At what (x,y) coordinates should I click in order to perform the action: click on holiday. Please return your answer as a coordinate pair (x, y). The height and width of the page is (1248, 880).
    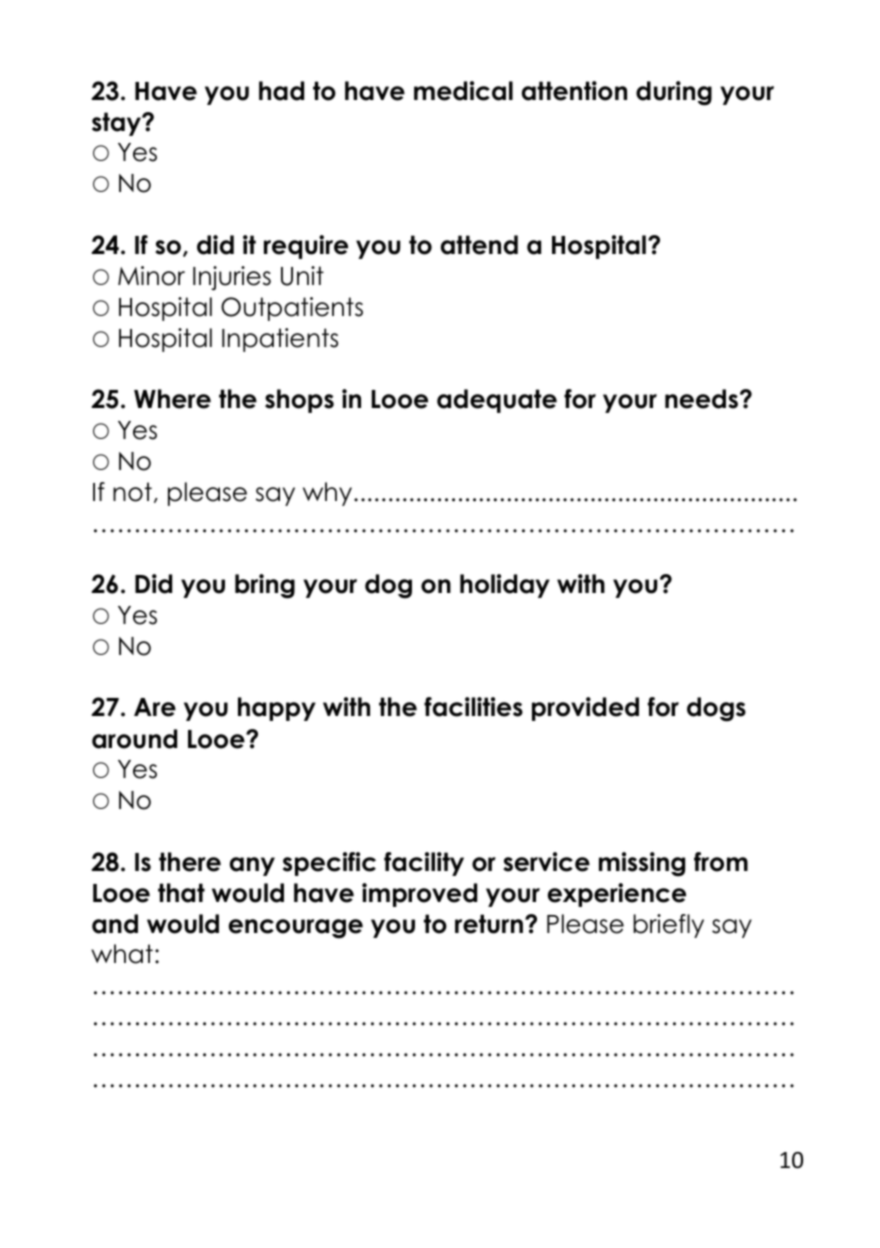
    Looking at the image, I should click on (505, 586).
